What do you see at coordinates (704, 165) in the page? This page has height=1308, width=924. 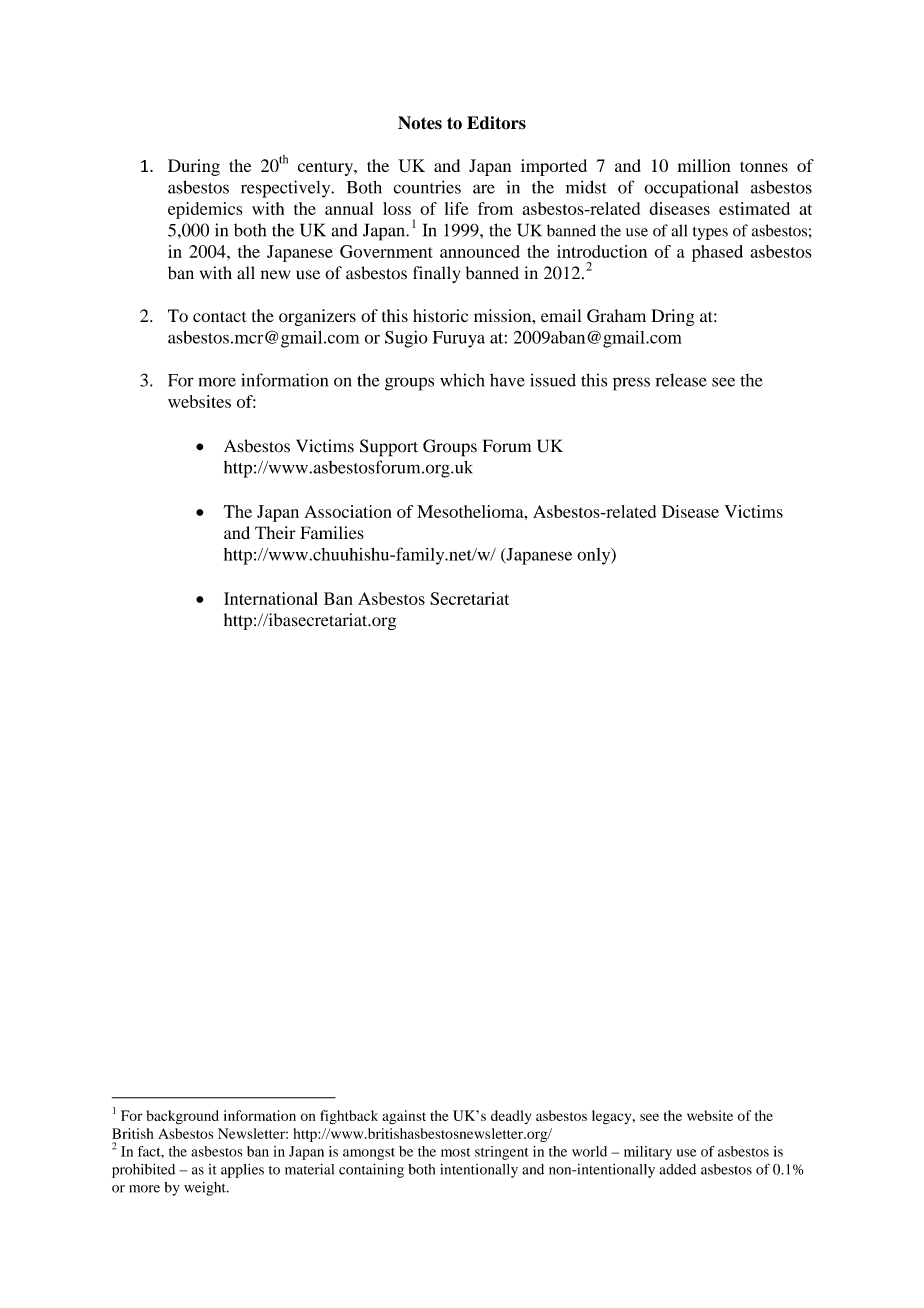 I see `million` at bounding box center [704, 165].
